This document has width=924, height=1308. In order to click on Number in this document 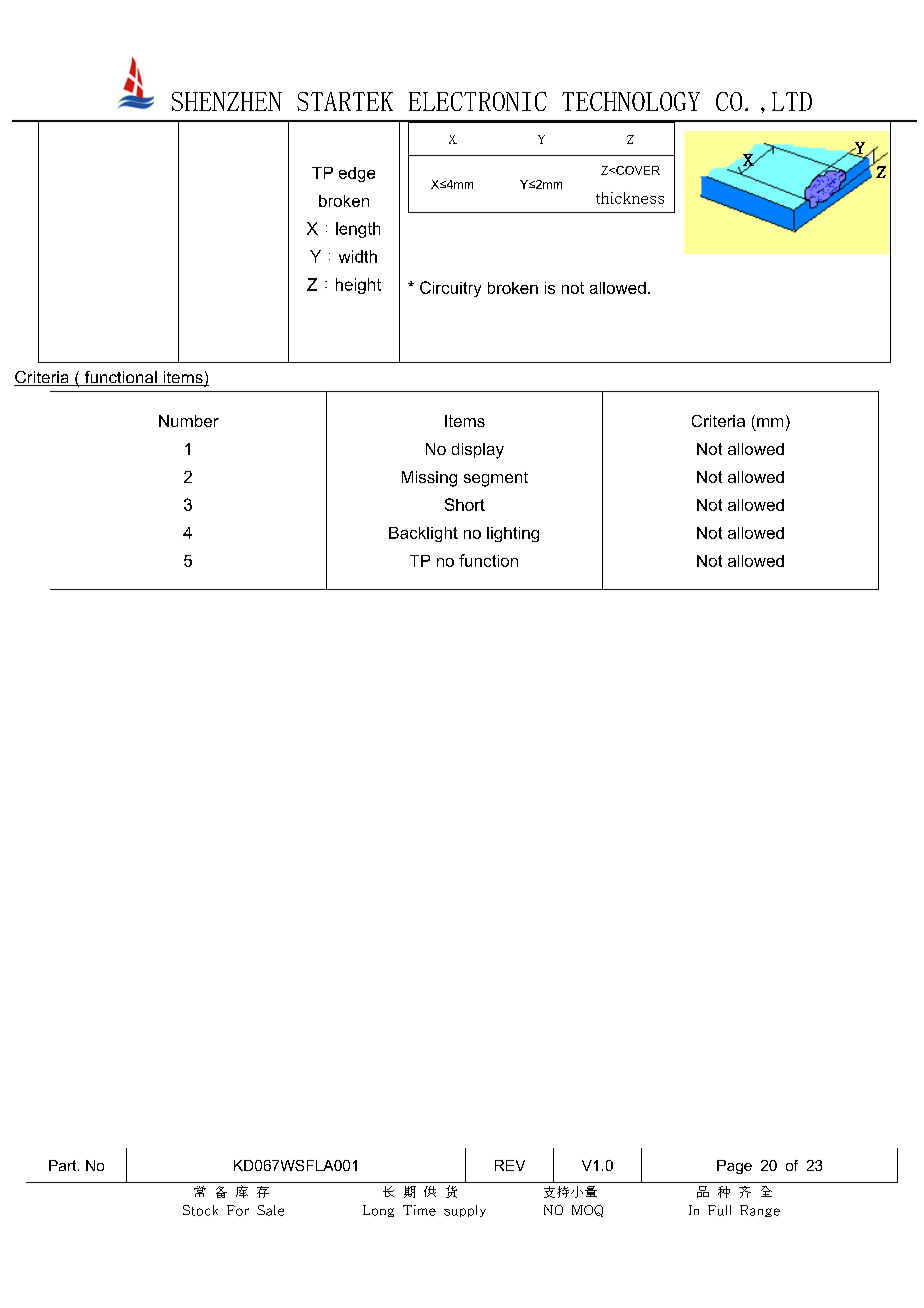, I will do `click(189, 421)`.
